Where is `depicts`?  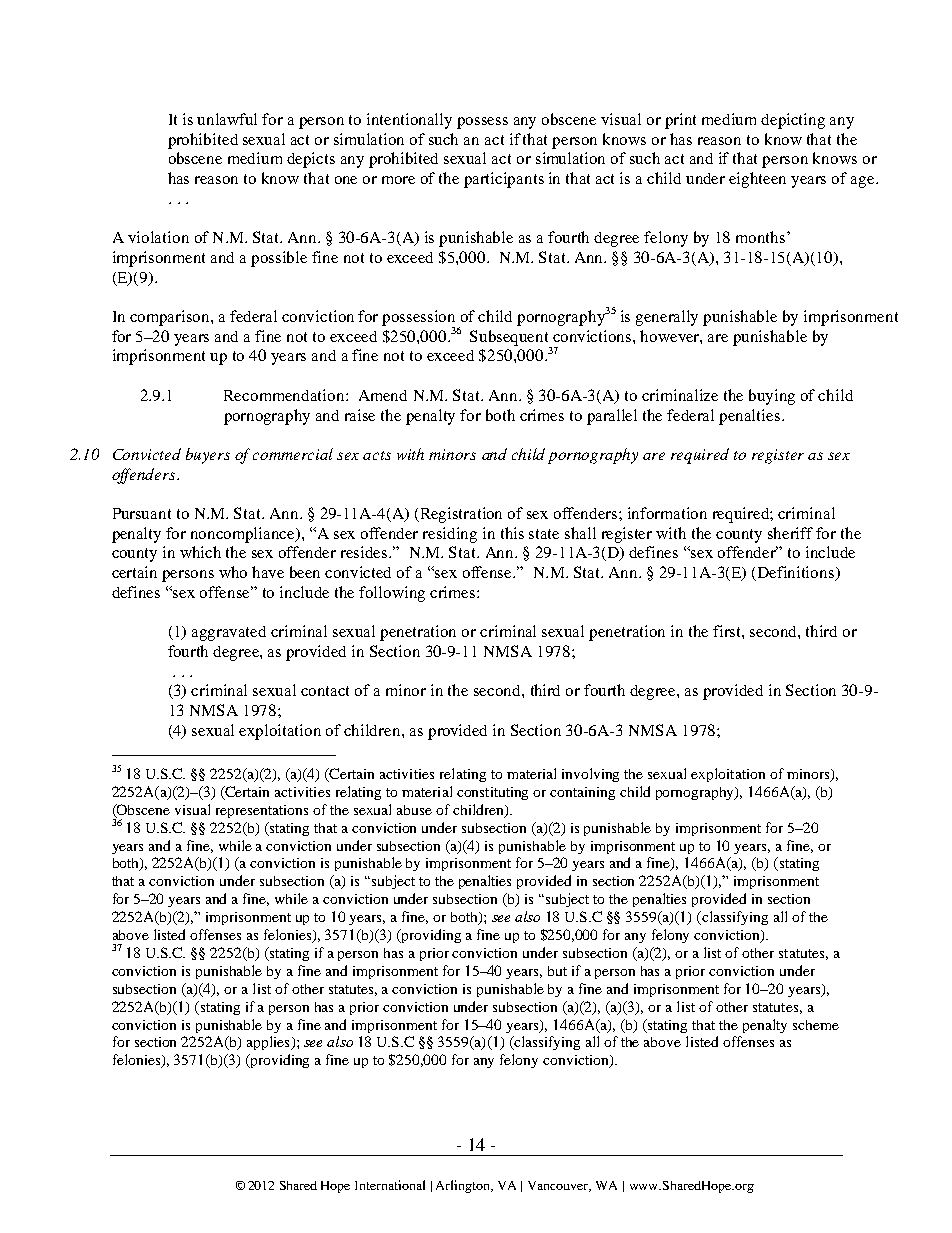
depicts is located at coordinates (311, 160).
